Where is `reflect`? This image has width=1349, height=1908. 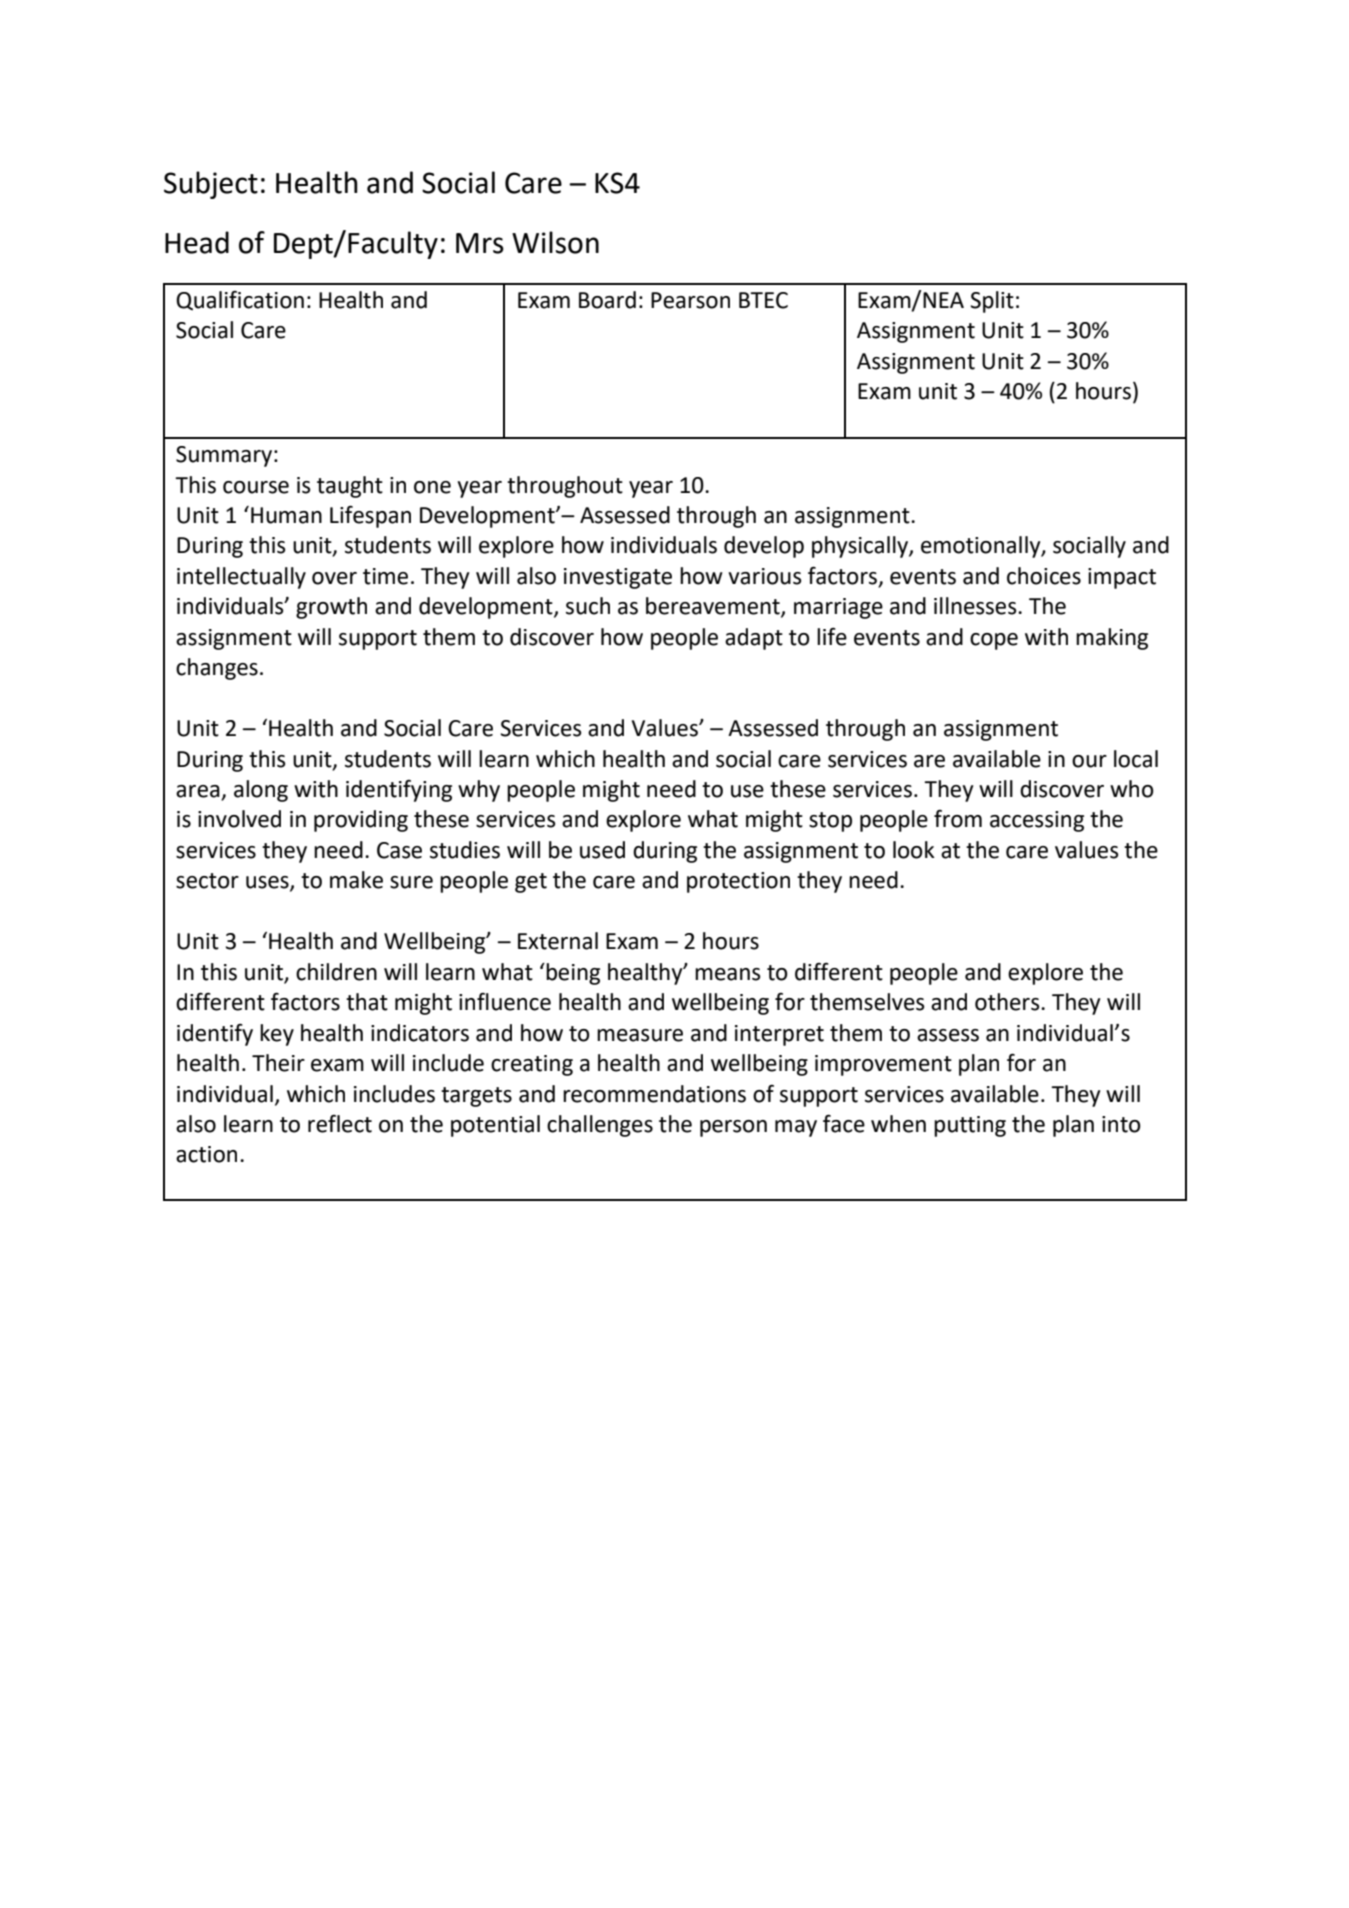
reflect is located at coordinates (340, 1124).
